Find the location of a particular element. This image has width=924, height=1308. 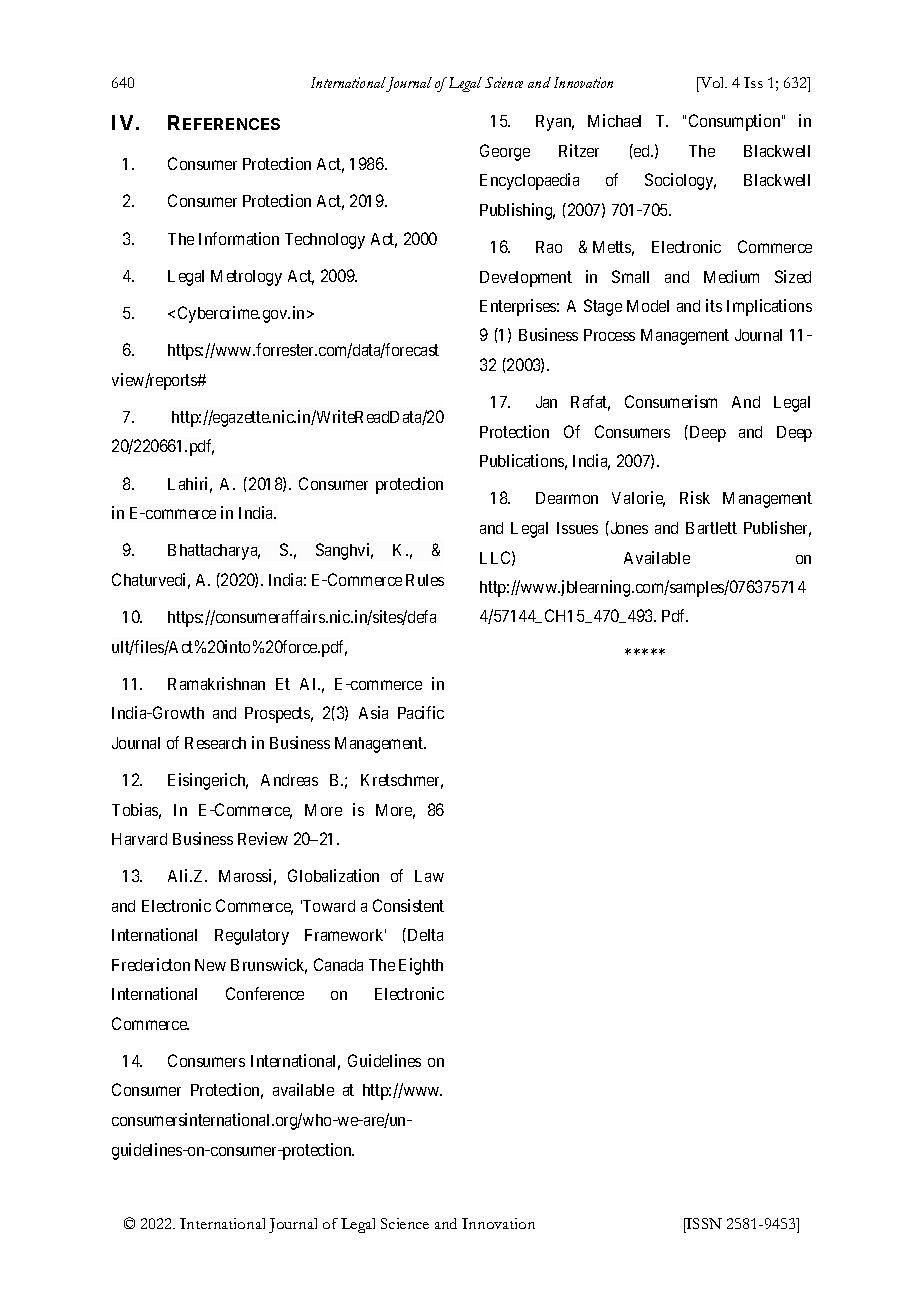

Ramakrishnan is located at coordinates (216, 683).
